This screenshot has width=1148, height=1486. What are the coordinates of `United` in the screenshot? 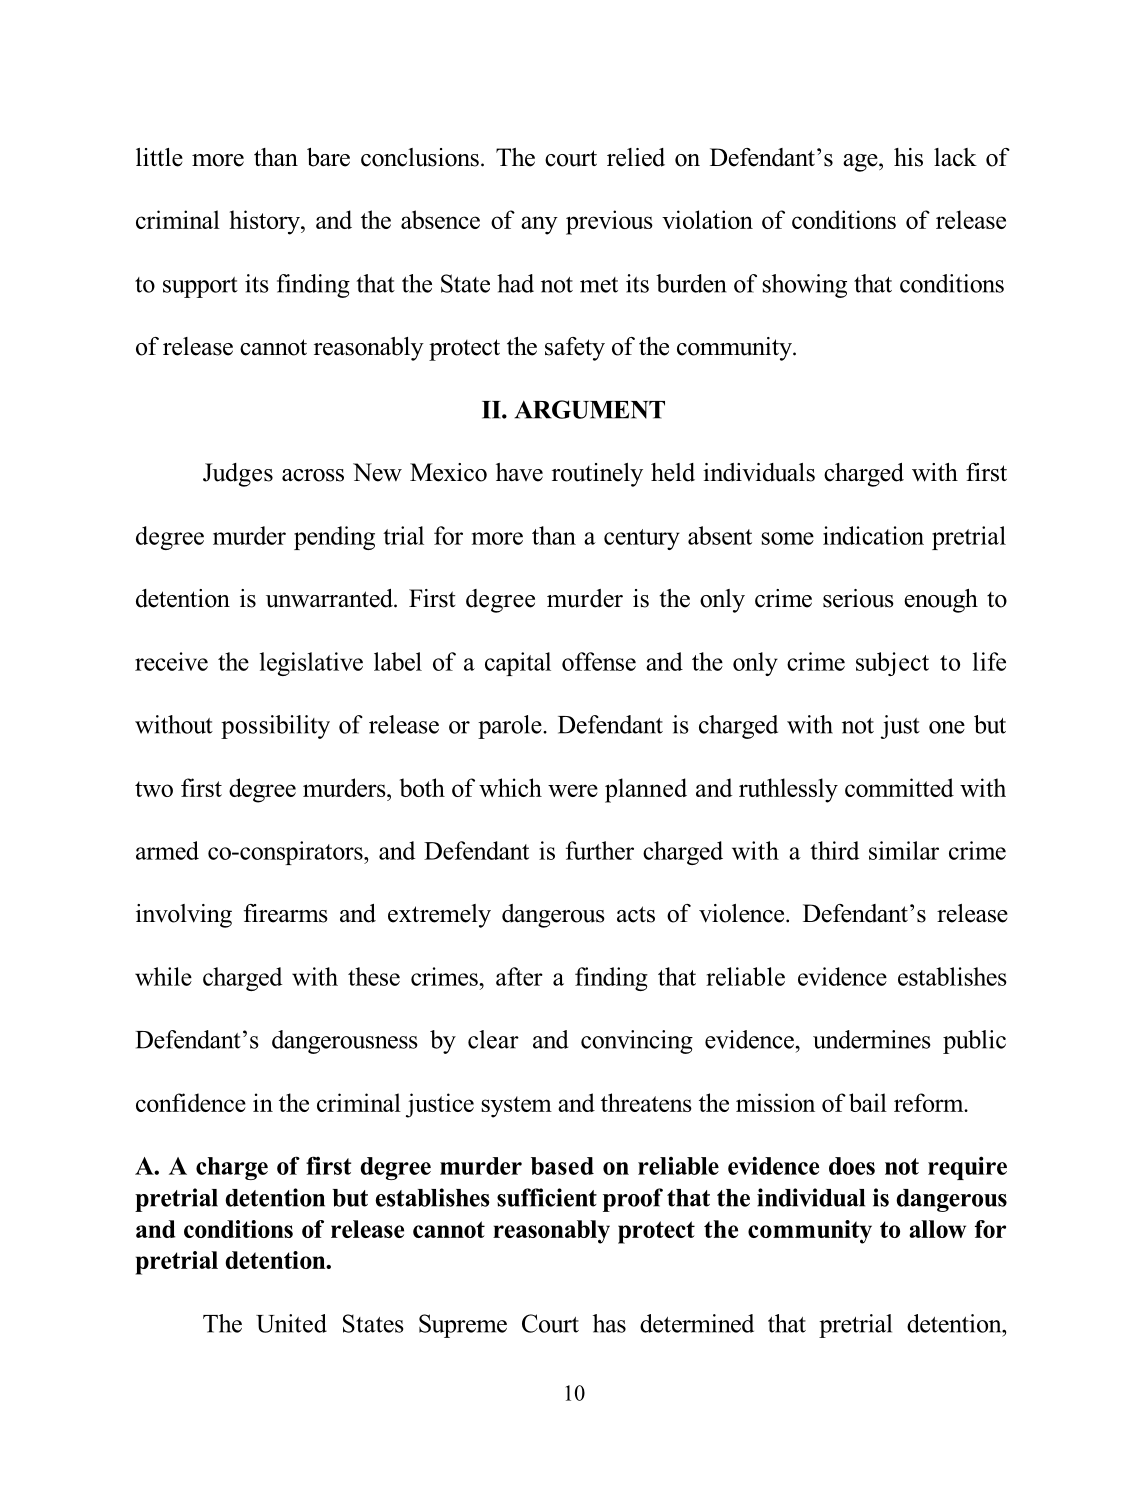 It's located at (291, 1323).
